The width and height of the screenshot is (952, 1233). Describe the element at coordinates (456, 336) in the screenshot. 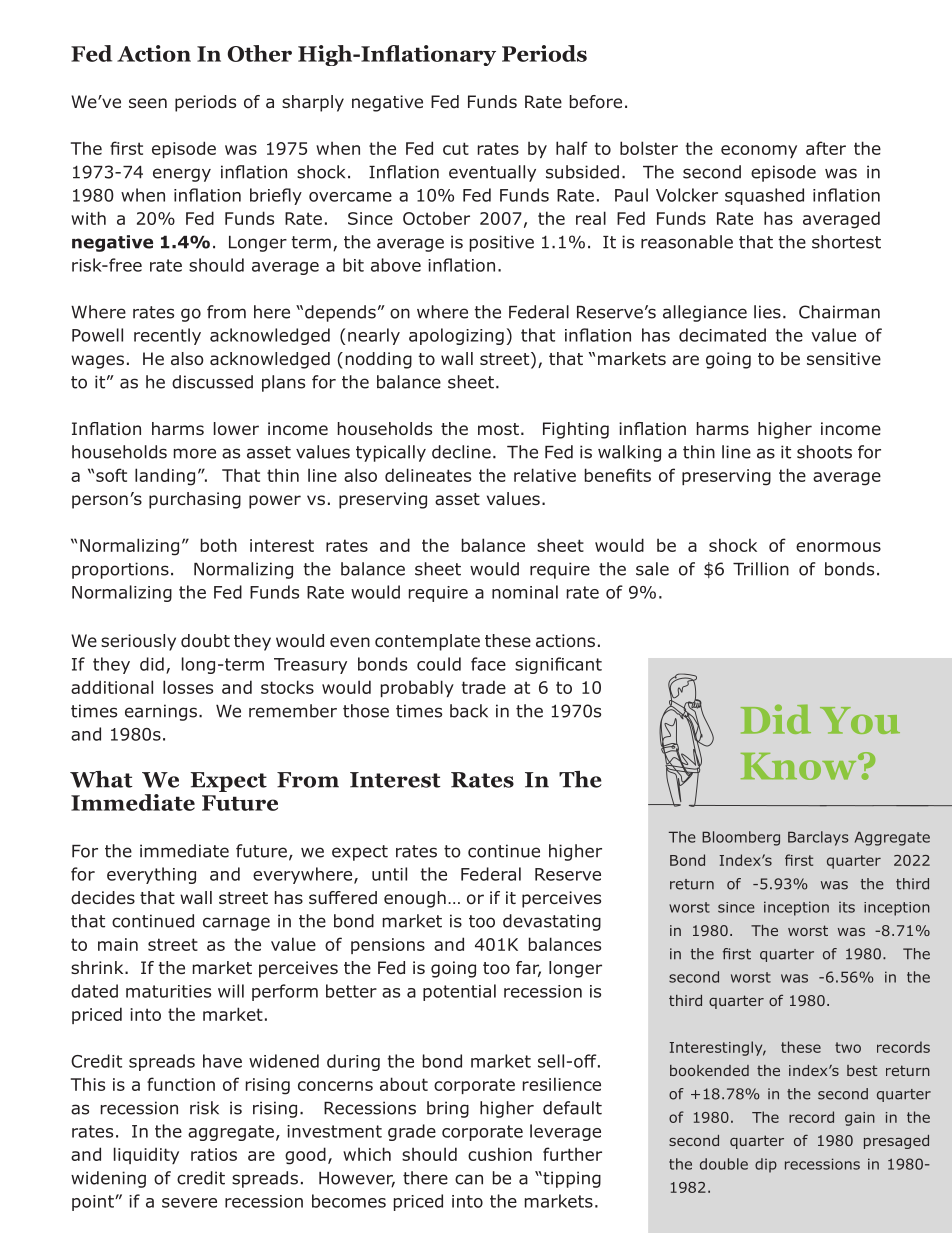

I see `apologizing` at that location.
